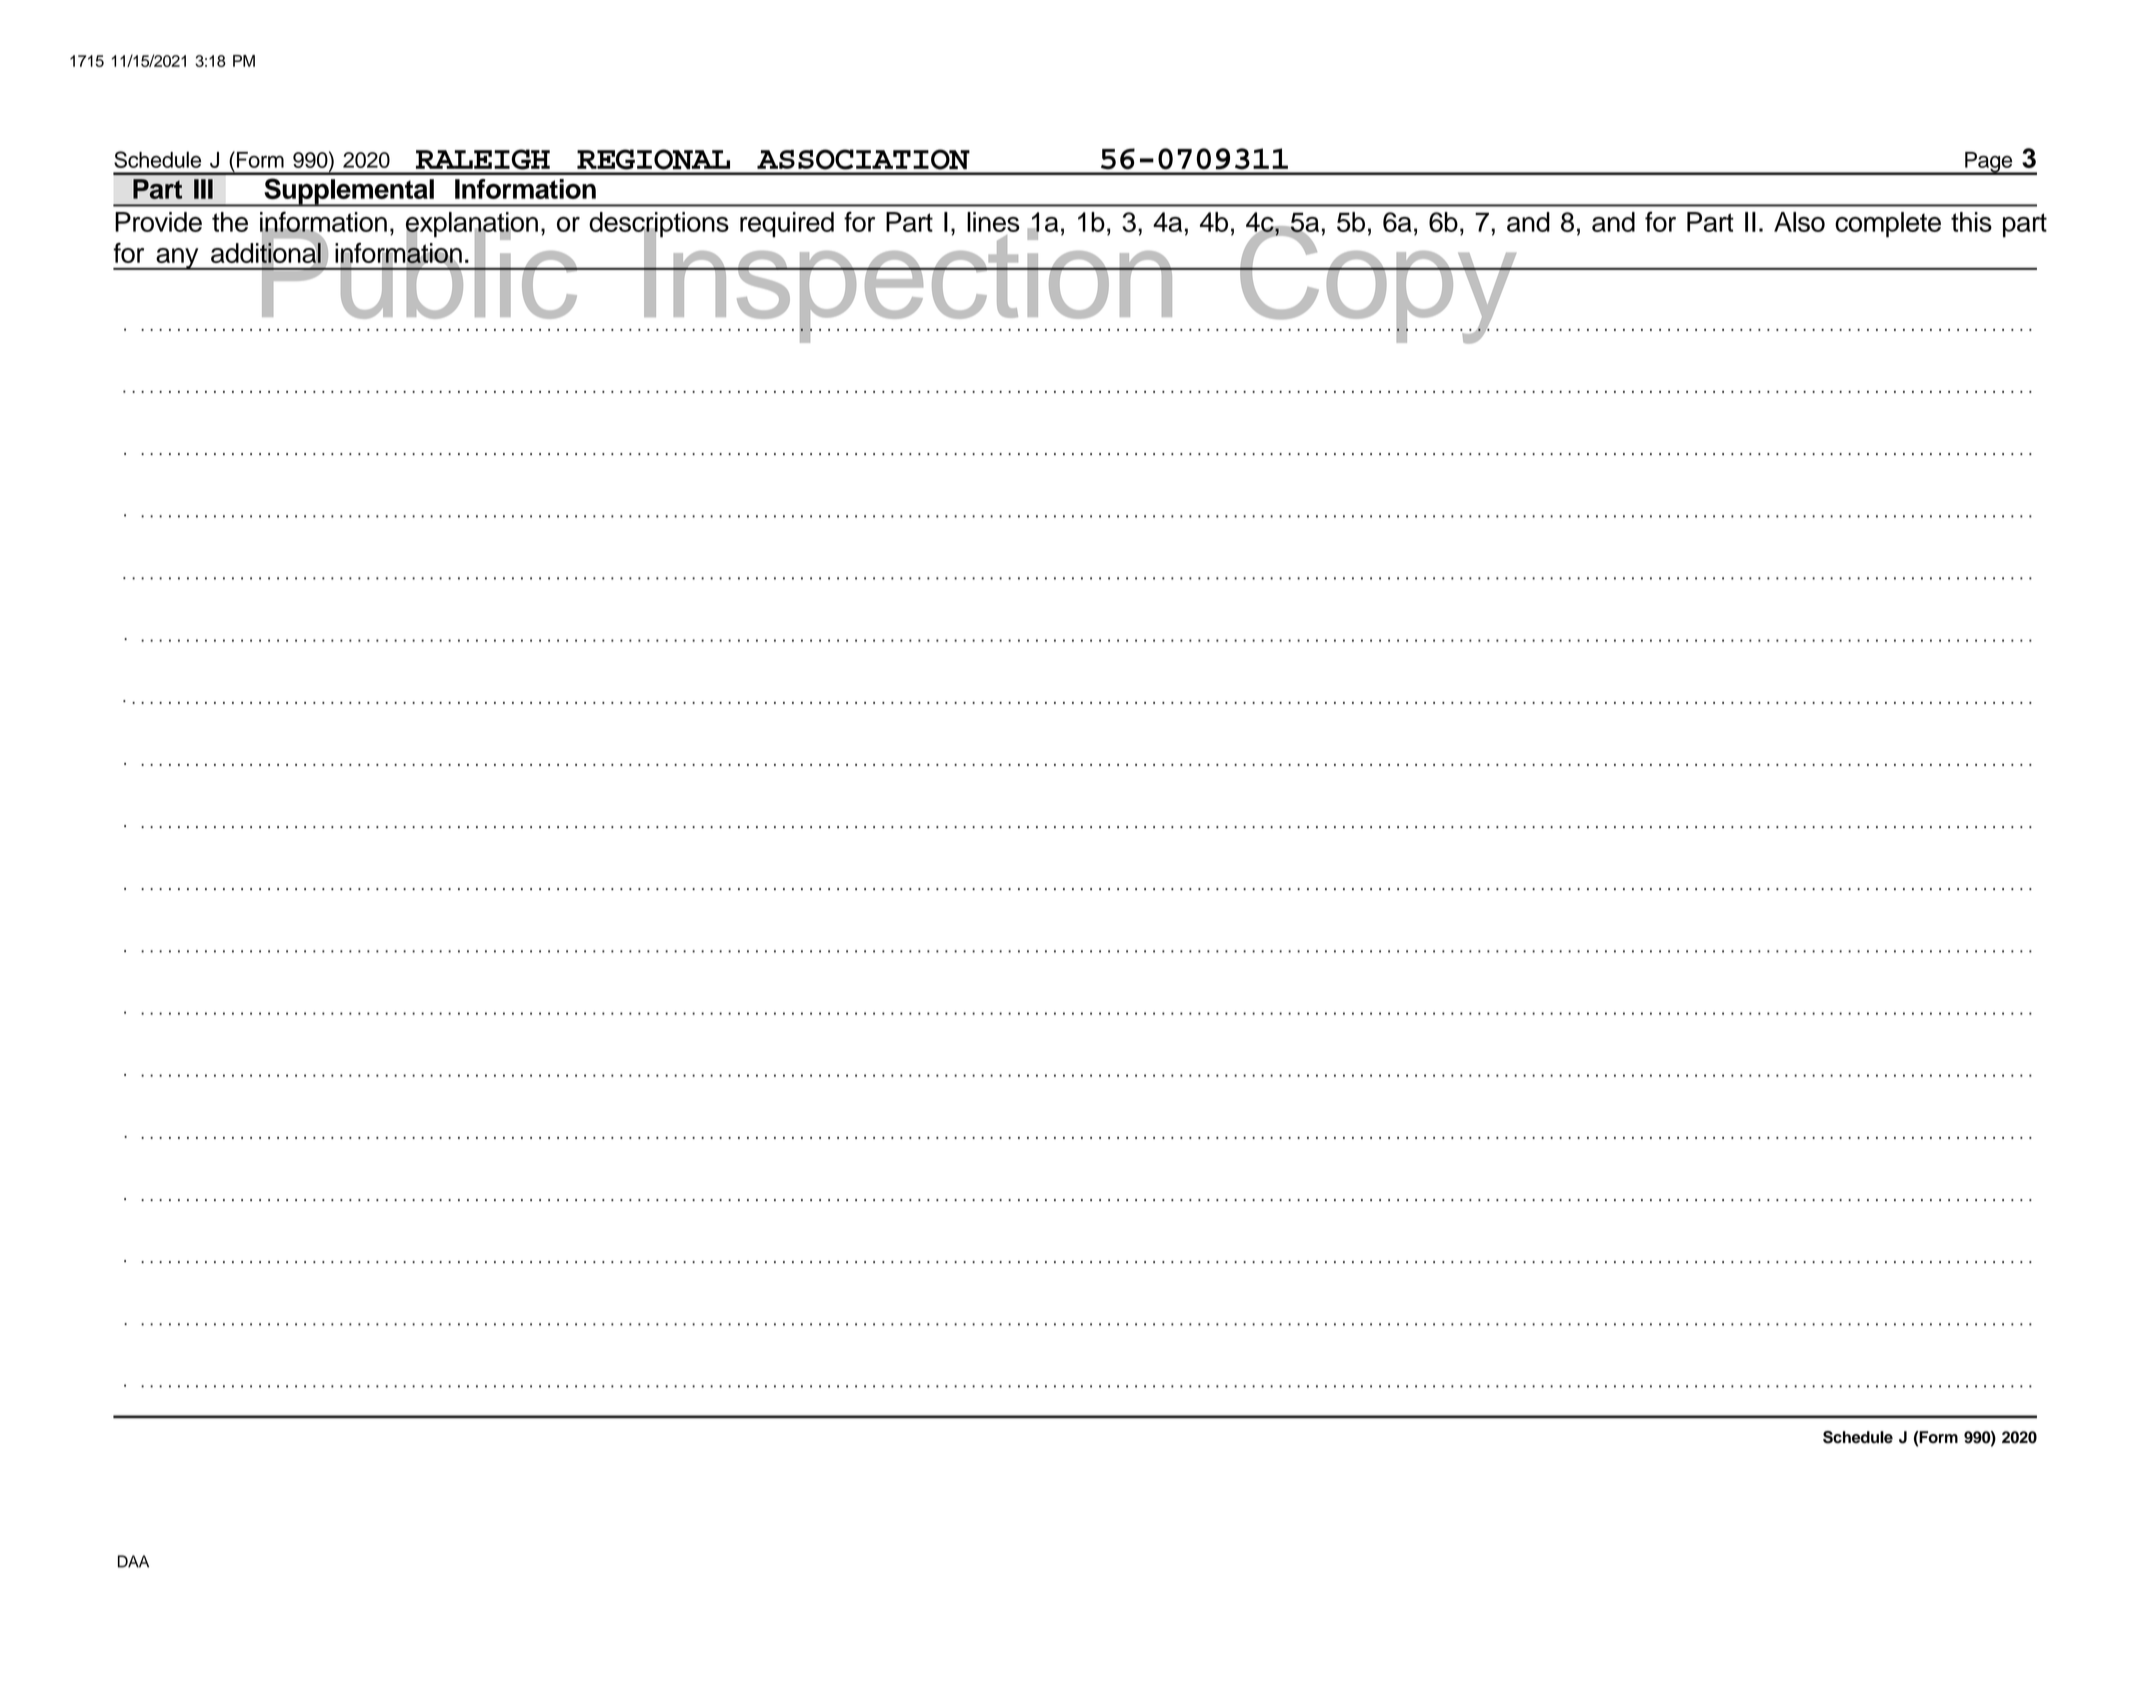 The height and width of the image is (1681, 2142). Describe the element at coordinates (1378, 283) in the image. I see `Copy` at that location.
